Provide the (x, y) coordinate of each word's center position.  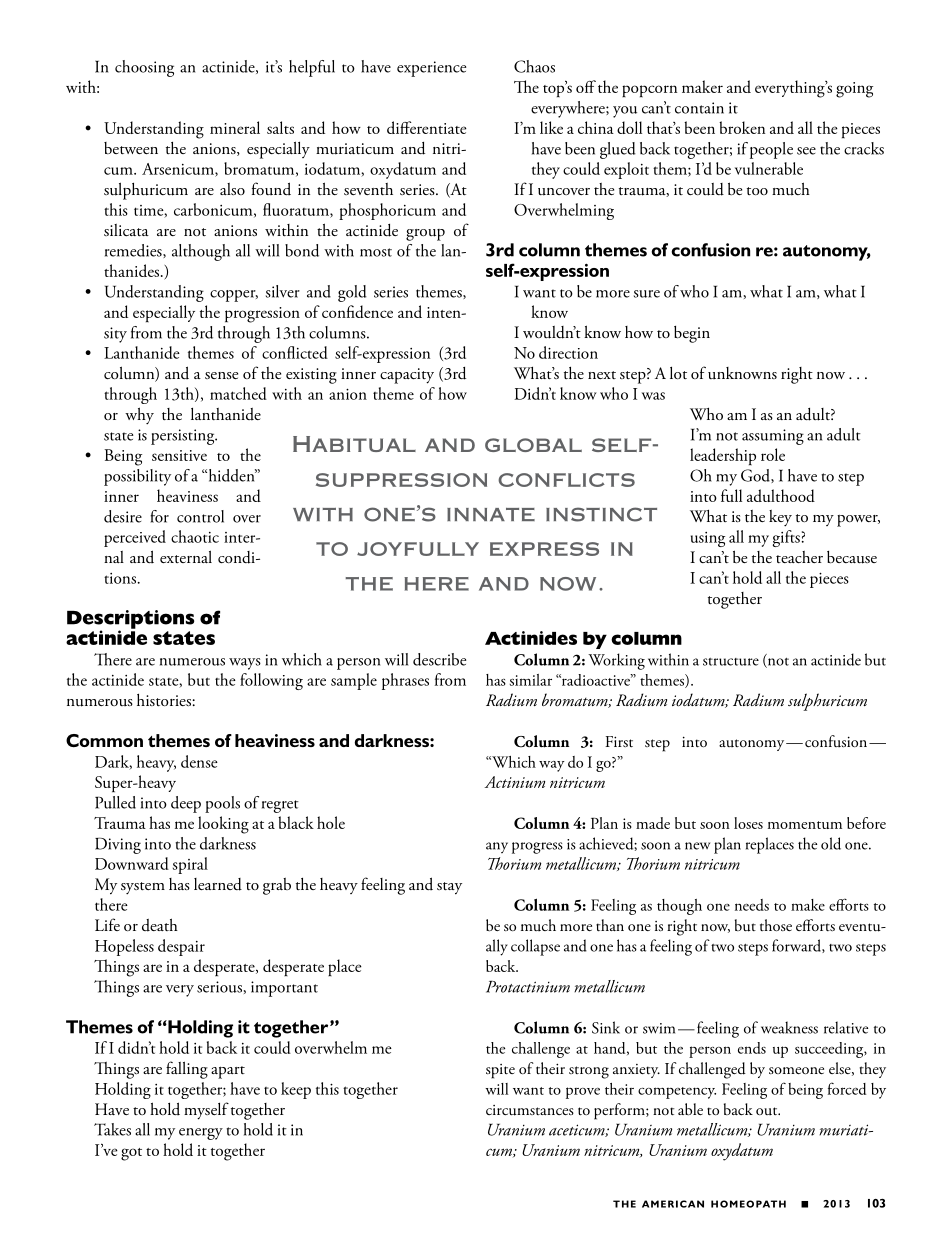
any (497, 847)
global (533, 445)
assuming (773, 437)
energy (201, 1134)
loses (748, 823)
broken (742, 127)
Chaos (534, 66)
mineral (235, 127)
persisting (184, 437)
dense (199, 761)
